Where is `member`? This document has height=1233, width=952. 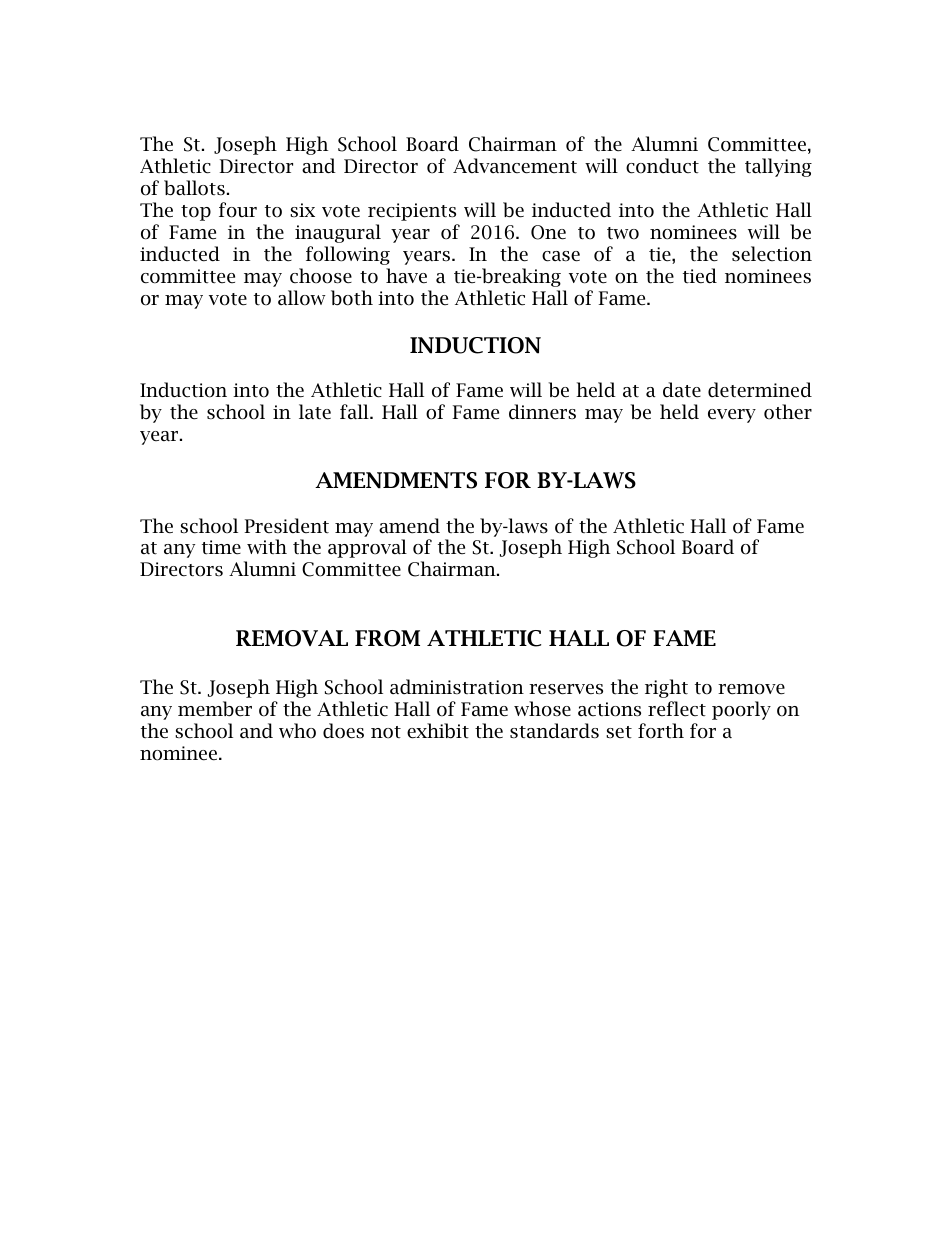
member is located at coordinates (215, 709).
